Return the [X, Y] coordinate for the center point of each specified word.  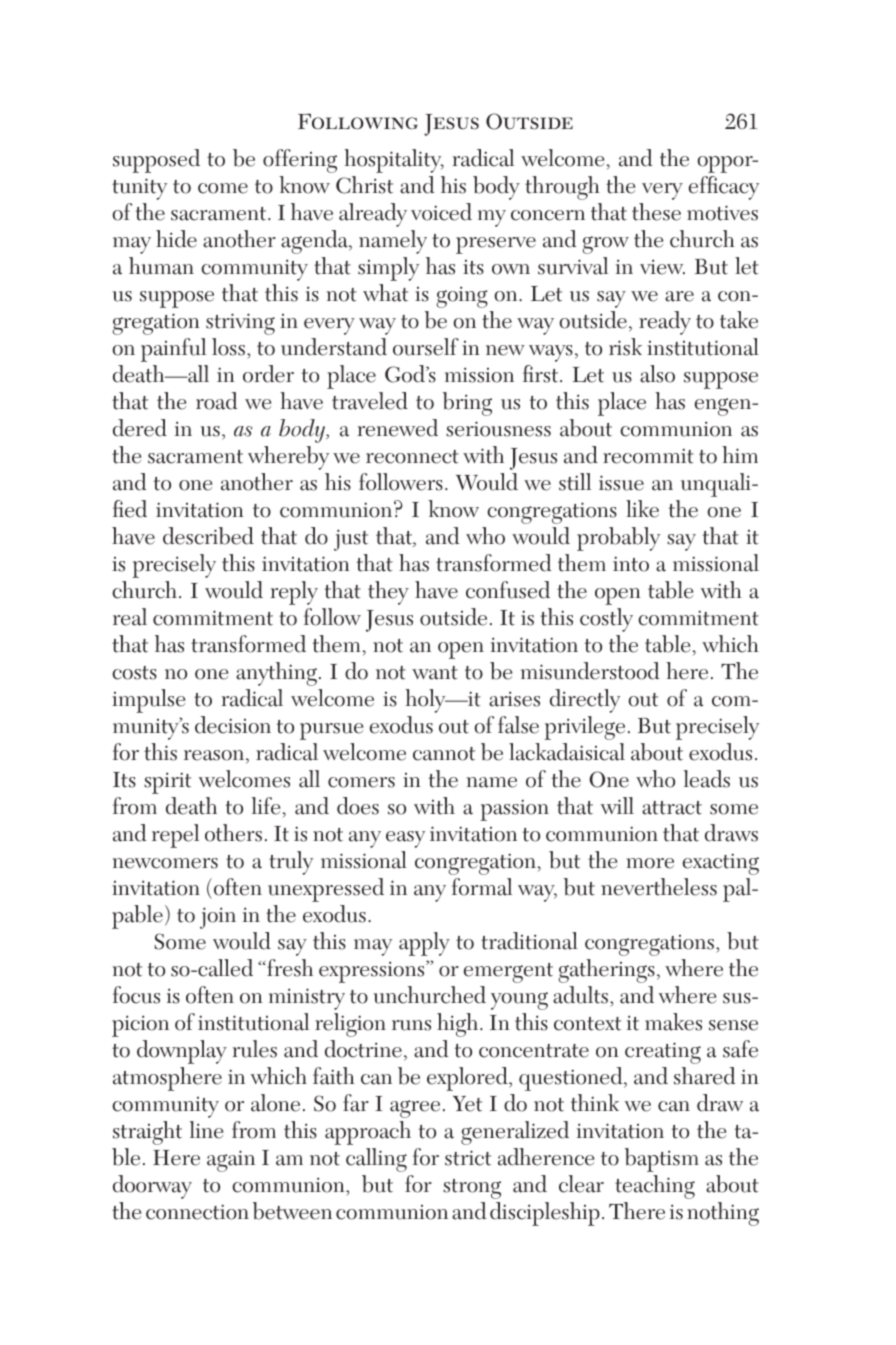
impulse [148, 701]
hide [176, 239]
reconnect [412, 457]
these [656, 212]
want [435, 673]
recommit [648, 456]
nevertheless [659, 887]
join [218, 918]
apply [424, 944]
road [216, 401]
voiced [441, 212]
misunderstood [590, 671]
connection [197, 1212]
